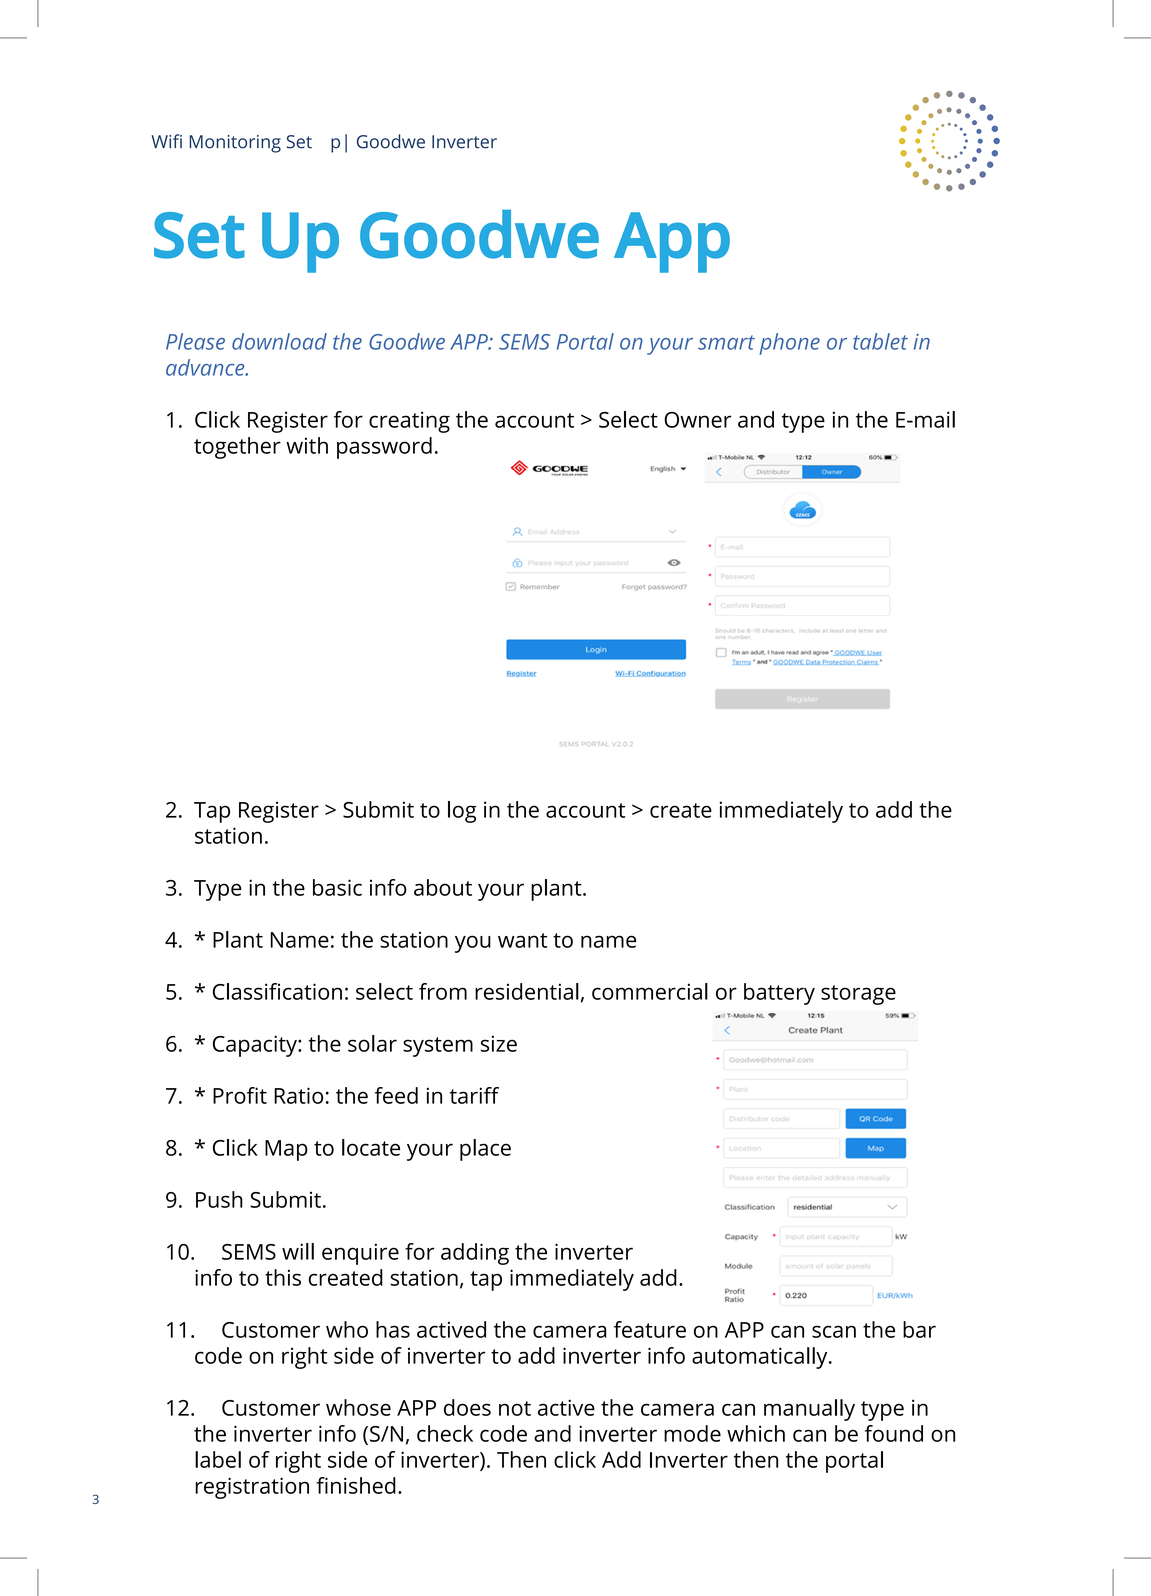 The height and width of the image is (1596, 1151). Describe the element at coordinates (462, 812) in the image. I see `log` at that location.
